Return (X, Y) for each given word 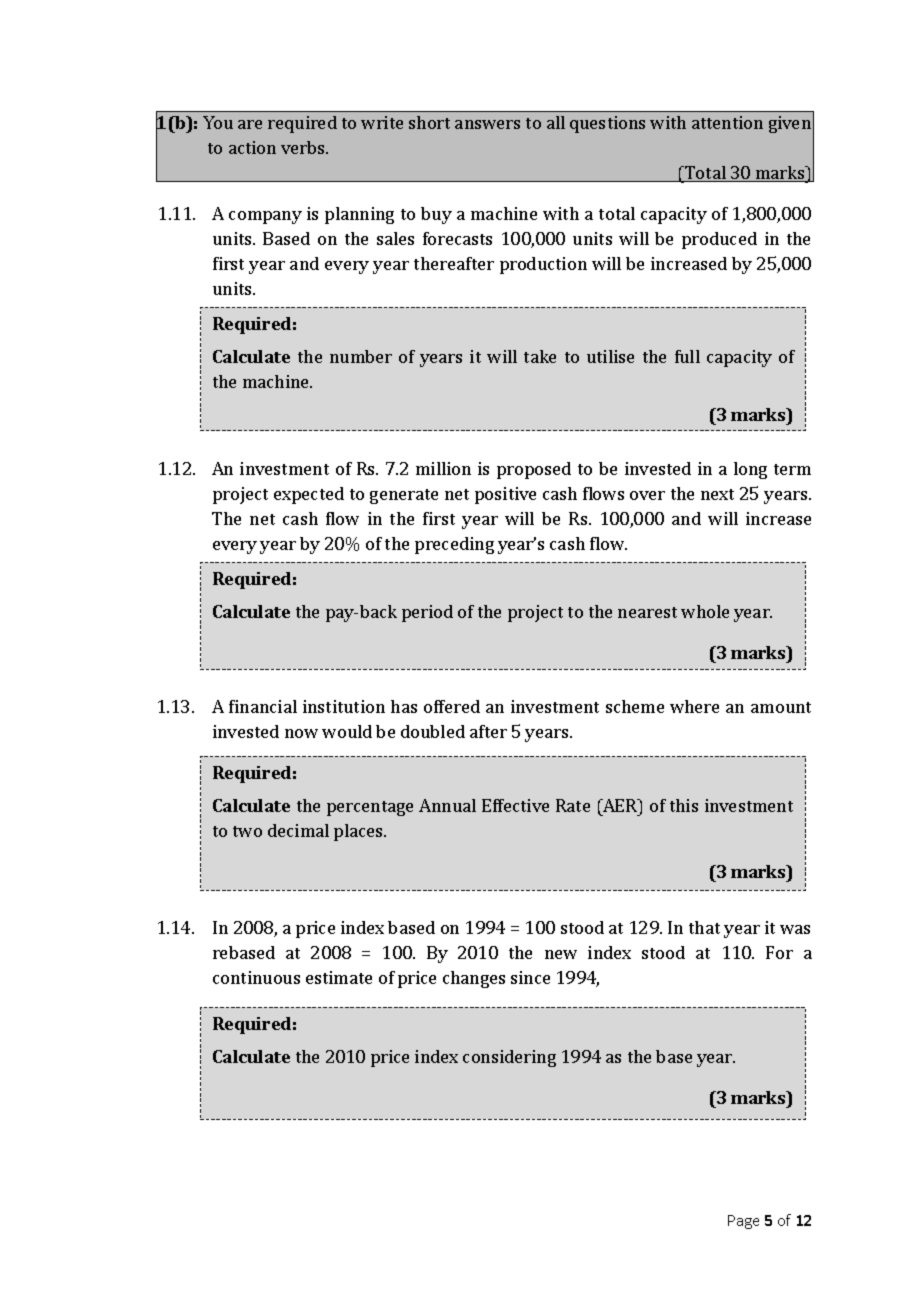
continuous (256, 977)
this (684, 805)
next (717, 494)
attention (727, 122)
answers (487, 124)
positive (505, 495)
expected (309, 495)
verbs (304, 147)
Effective (515, 805)
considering (509, 1058)
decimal (298, 830)
